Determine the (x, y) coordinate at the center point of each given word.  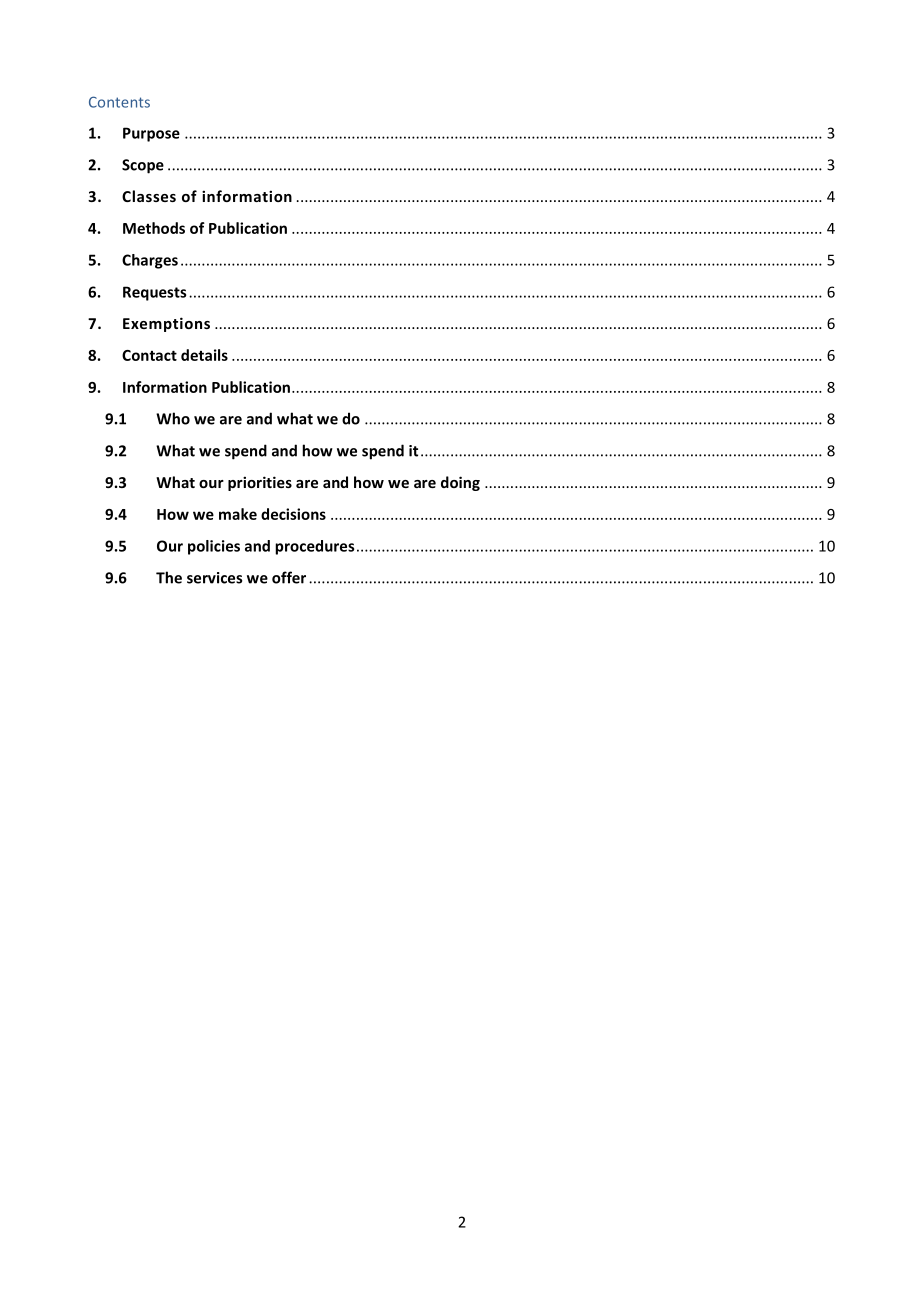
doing (460, 483)
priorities (260, 483)
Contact (149, 355)
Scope (143, 166)
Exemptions (166, 324)
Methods (154, 228)
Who (173, 418)
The (169, 577)
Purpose (151, 134)
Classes (149, 196)
